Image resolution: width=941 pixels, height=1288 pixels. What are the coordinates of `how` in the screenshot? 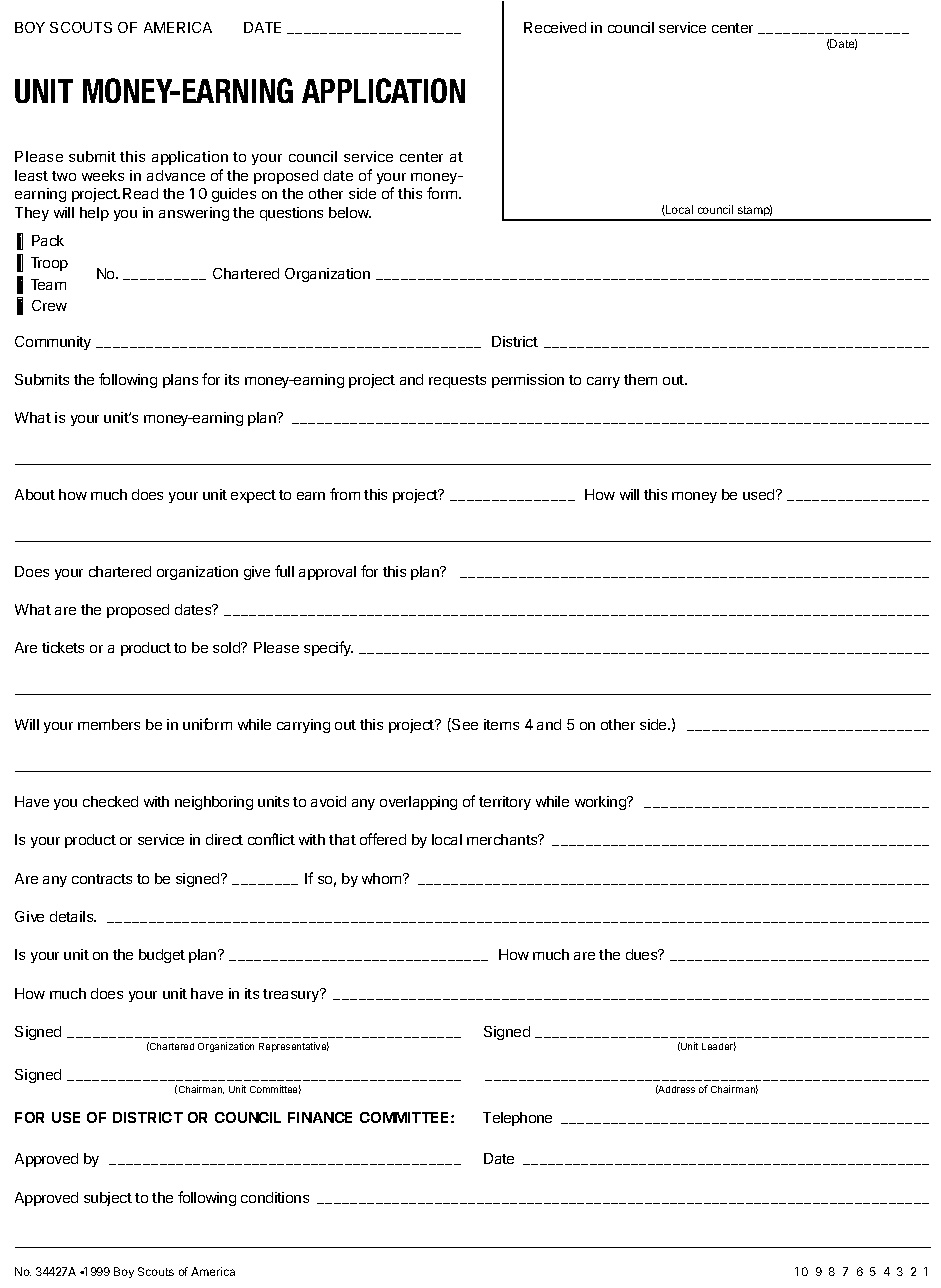 It's located at (73, 494).
